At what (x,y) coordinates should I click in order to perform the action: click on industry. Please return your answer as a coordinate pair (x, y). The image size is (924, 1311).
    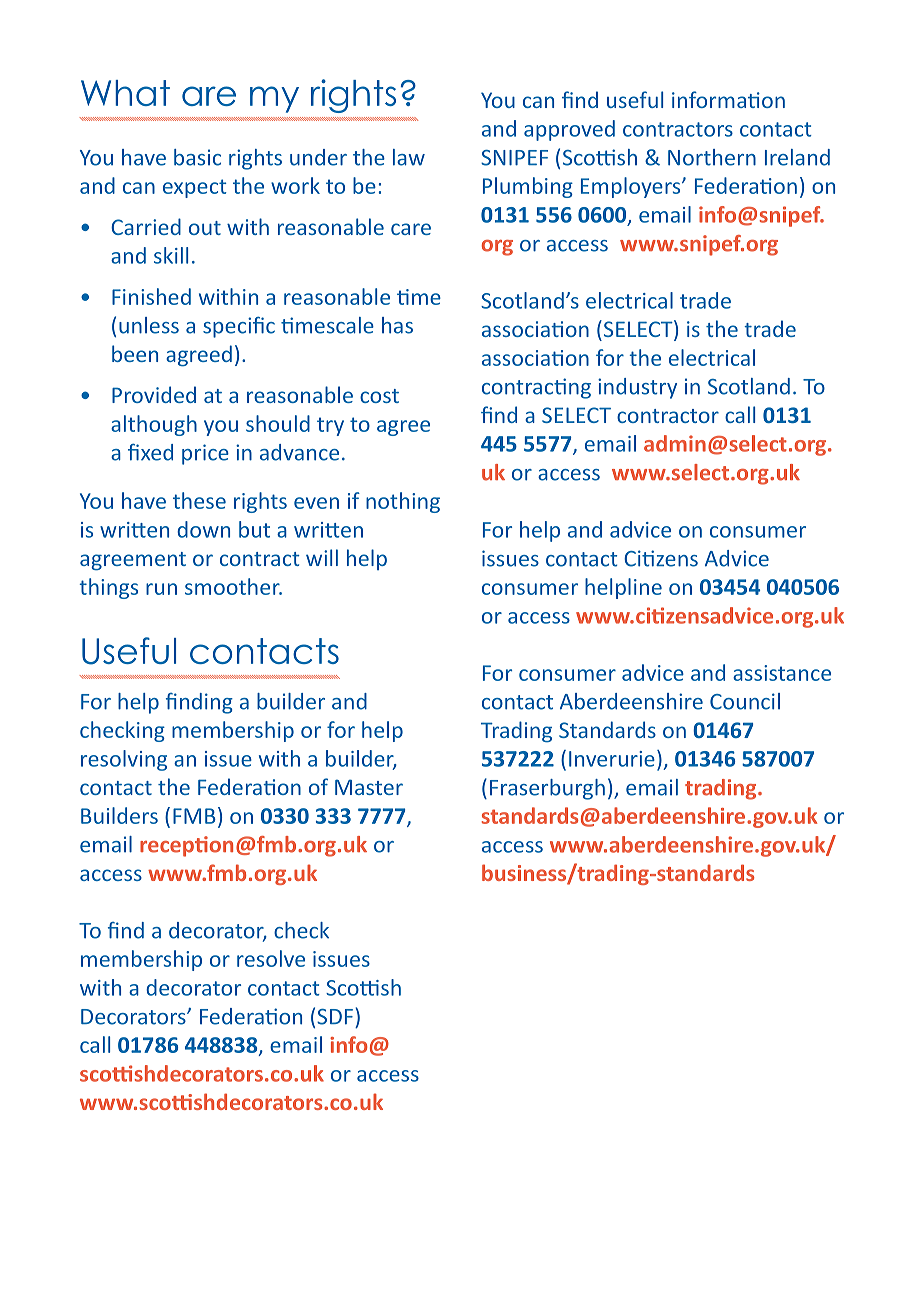
    Looking at the image, I should click on (637, 388).
